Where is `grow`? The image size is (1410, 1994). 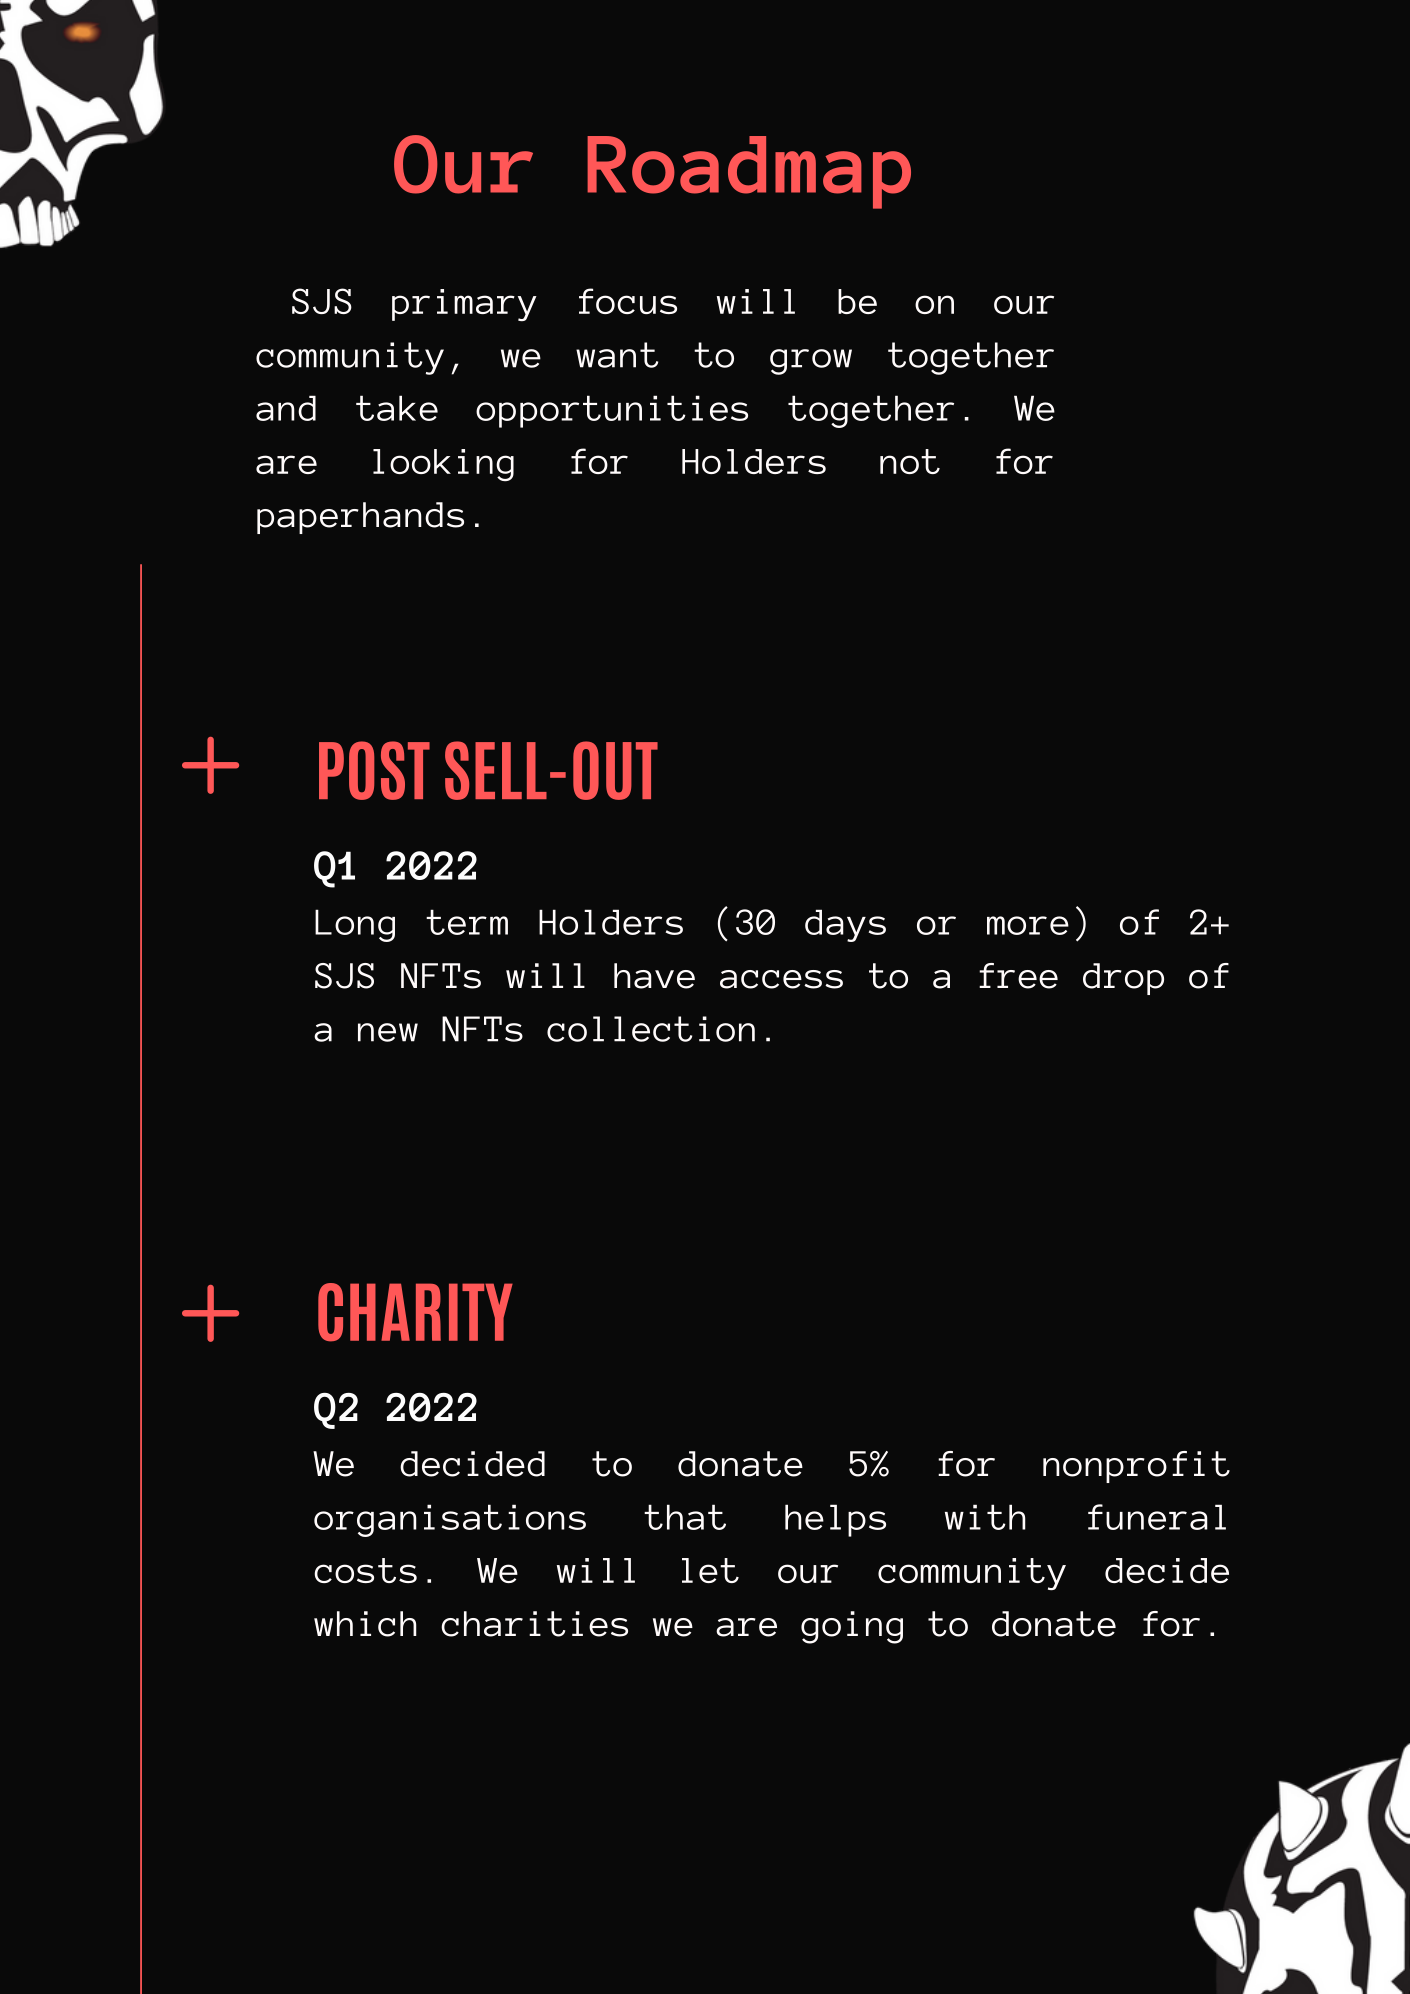 grow is located at coordinates (811, 362).
